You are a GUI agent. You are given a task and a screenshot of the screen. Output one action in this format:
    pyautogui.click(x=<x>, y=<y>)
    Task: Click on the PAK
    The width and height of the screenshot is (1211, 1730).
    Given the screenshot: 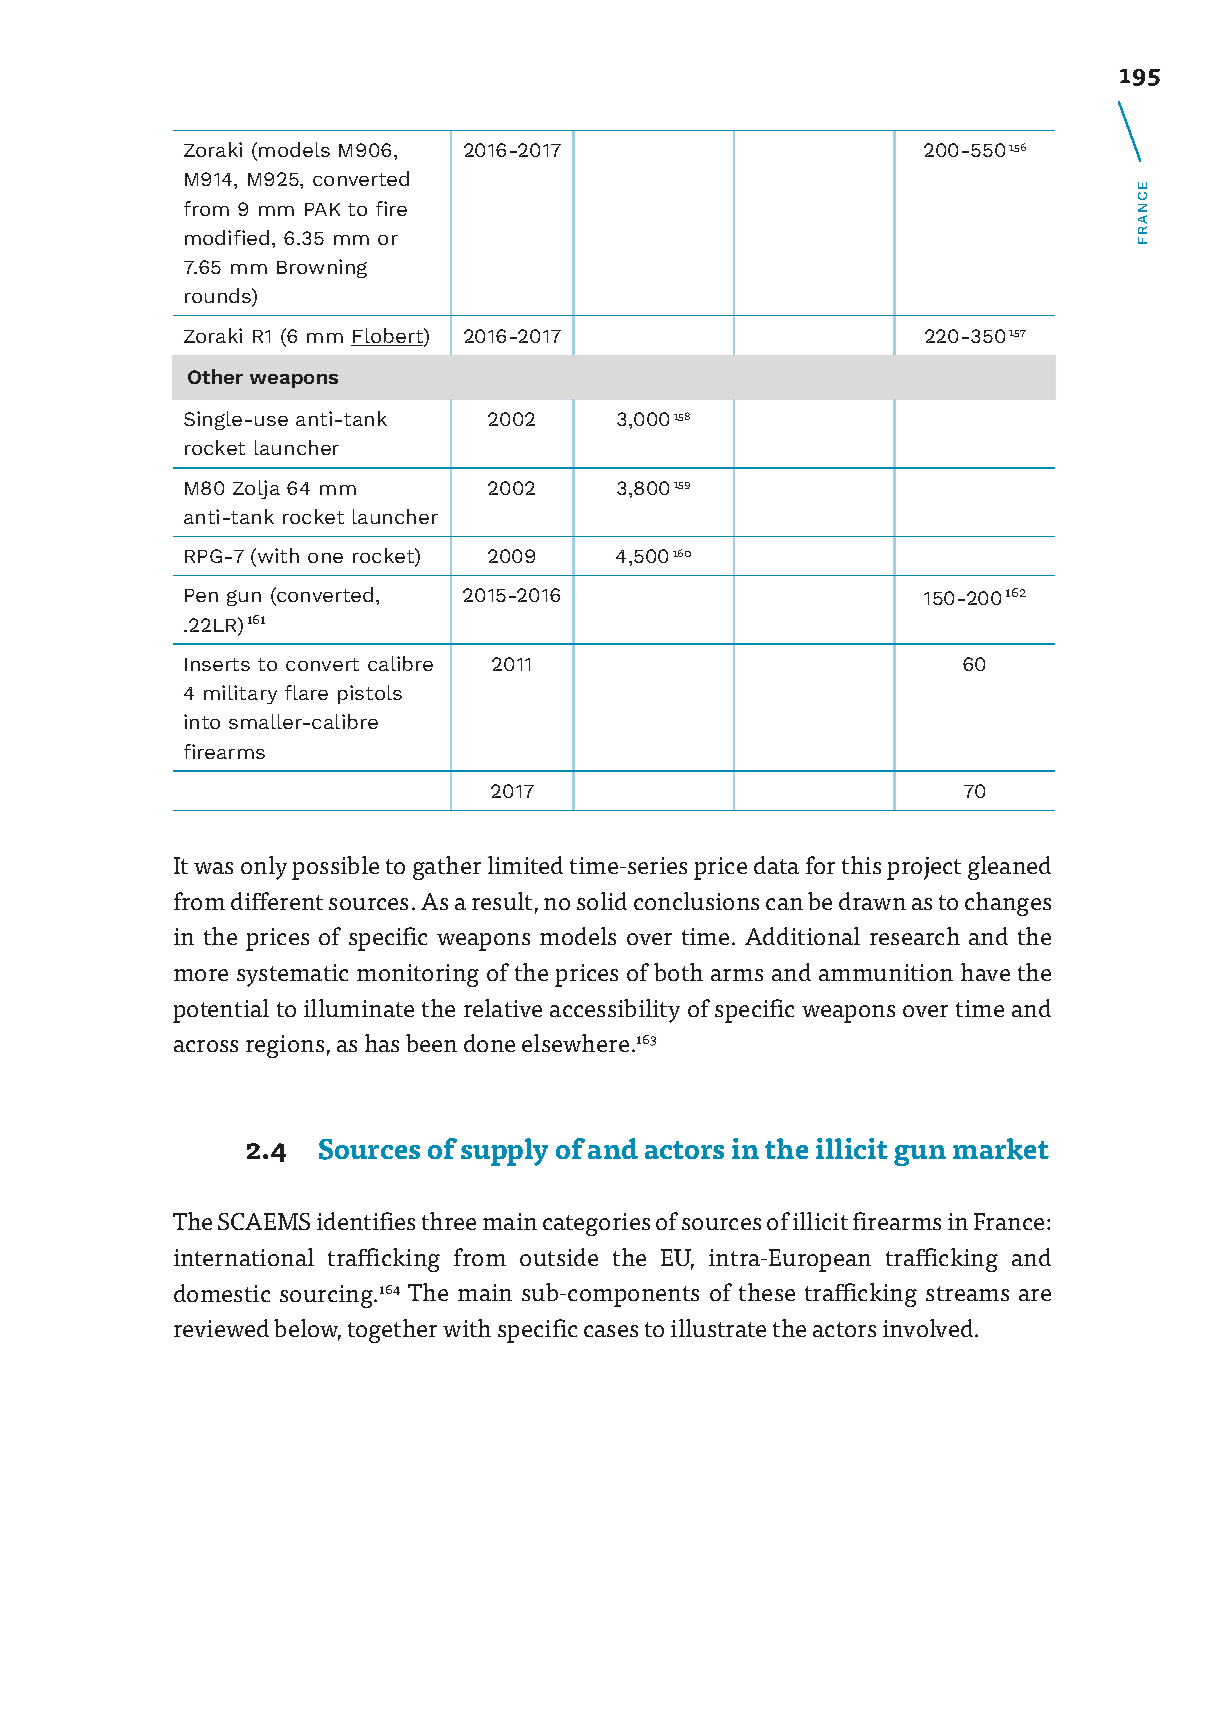 What is the action you would take?
    pyautogui.click(x=322, y=209)
